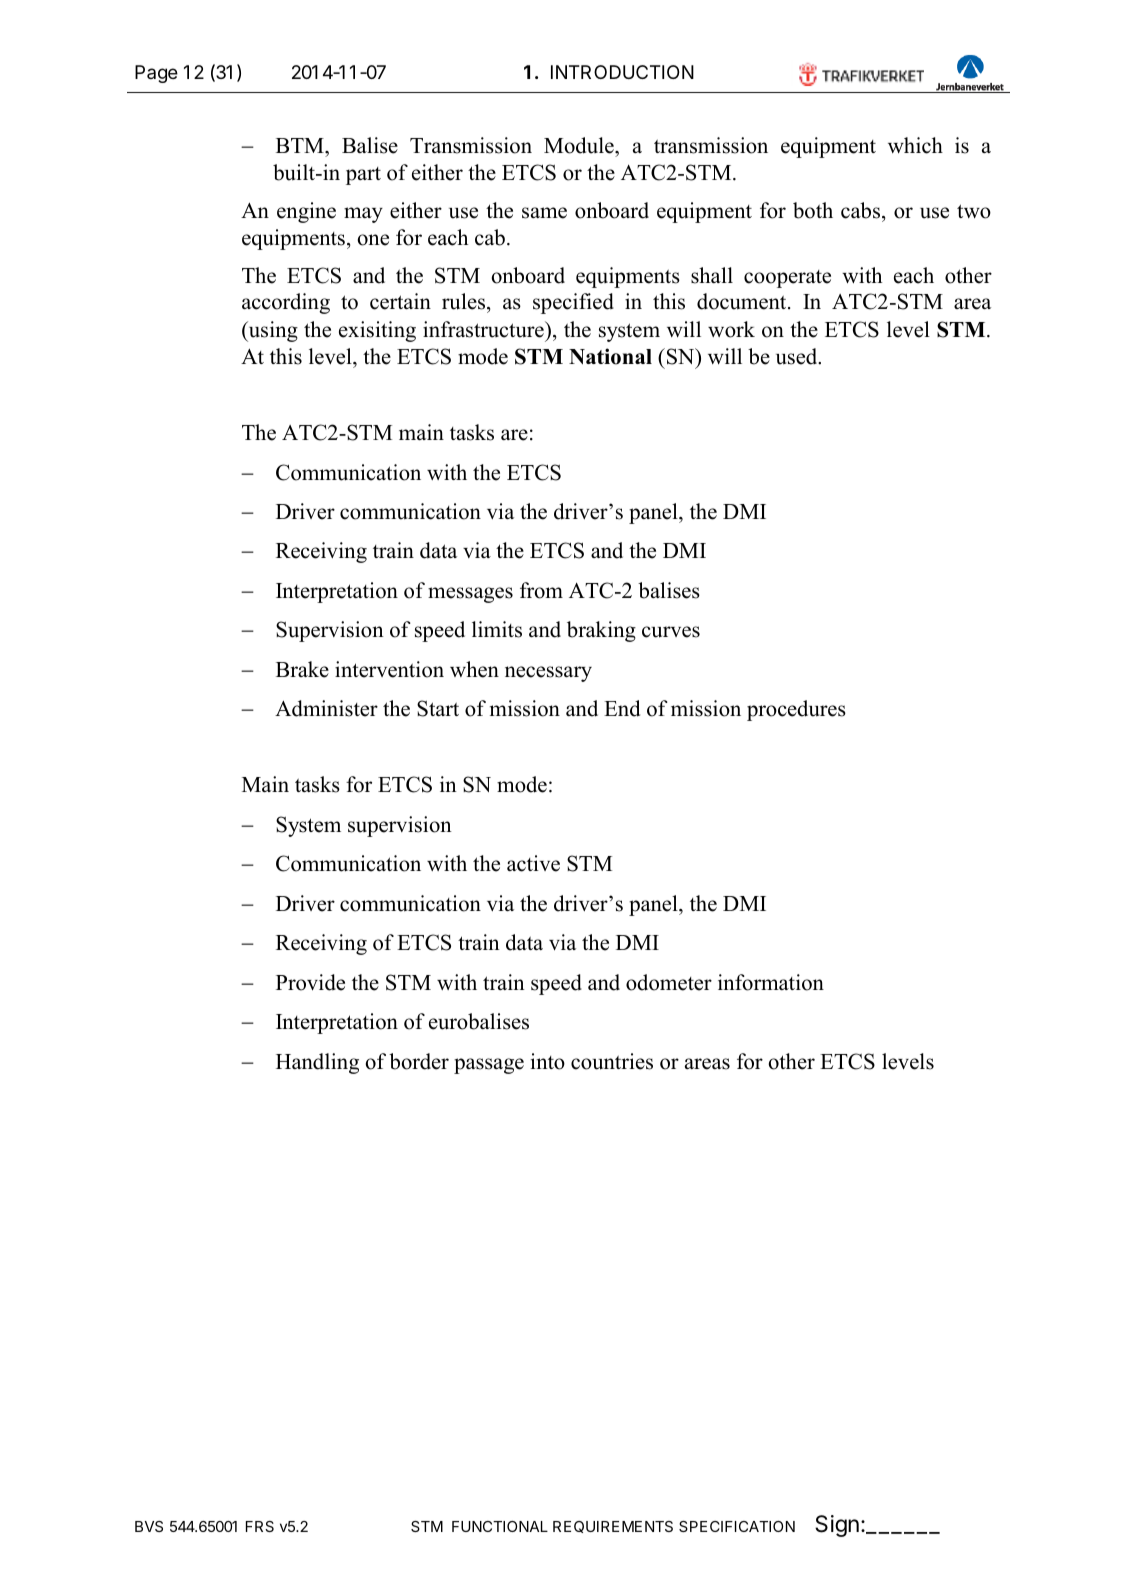 This screenshot has width=1125, height=1591. What do you see at coordinates (610, 356) in the screenshot?
I see `National` at bounding box center [610, 356].
